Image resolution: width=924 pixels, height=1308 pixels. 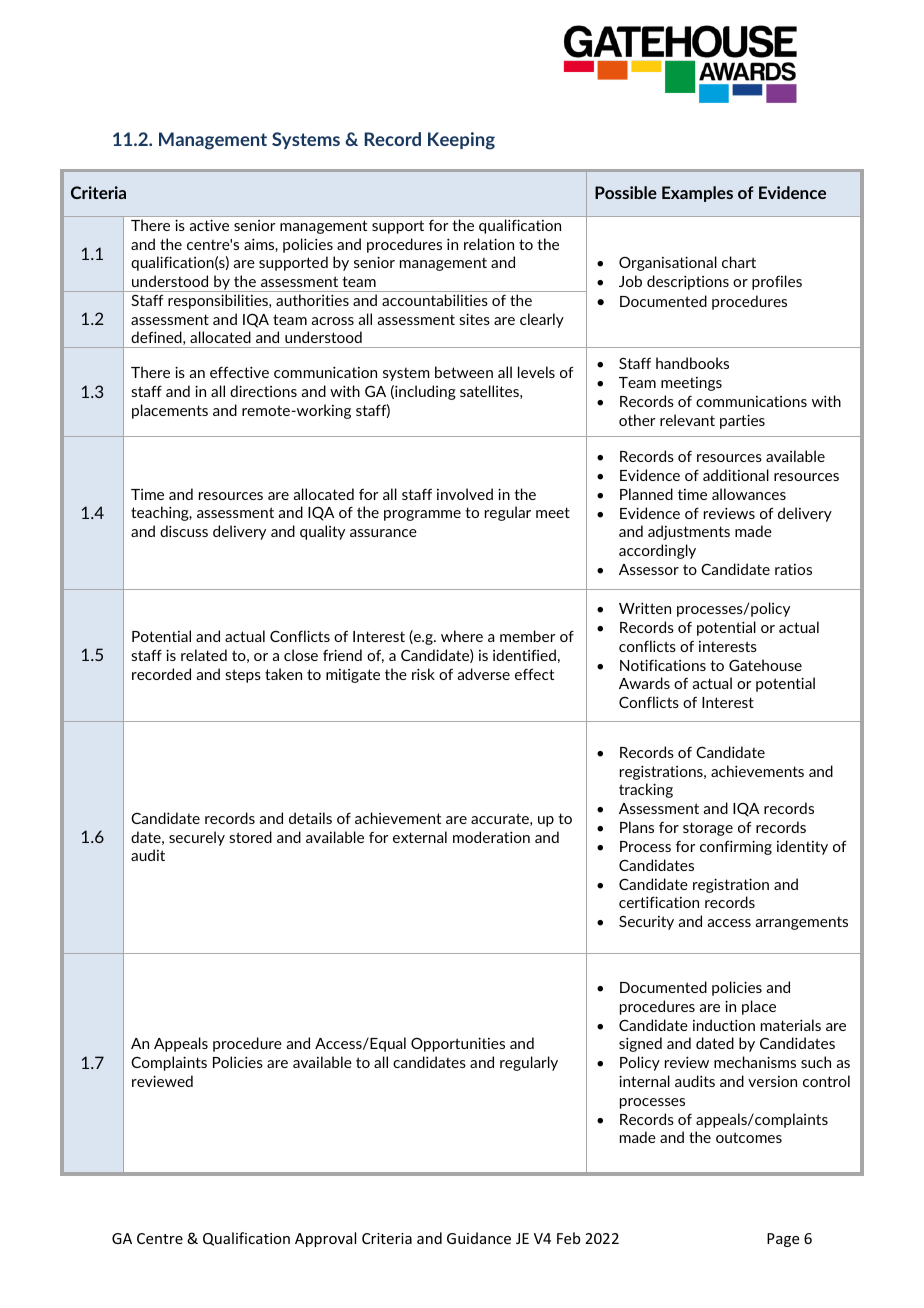 What do you see at coordinates (697, 194) in the screenshot?
I see `Examples` at bounding box center [697, 194].
